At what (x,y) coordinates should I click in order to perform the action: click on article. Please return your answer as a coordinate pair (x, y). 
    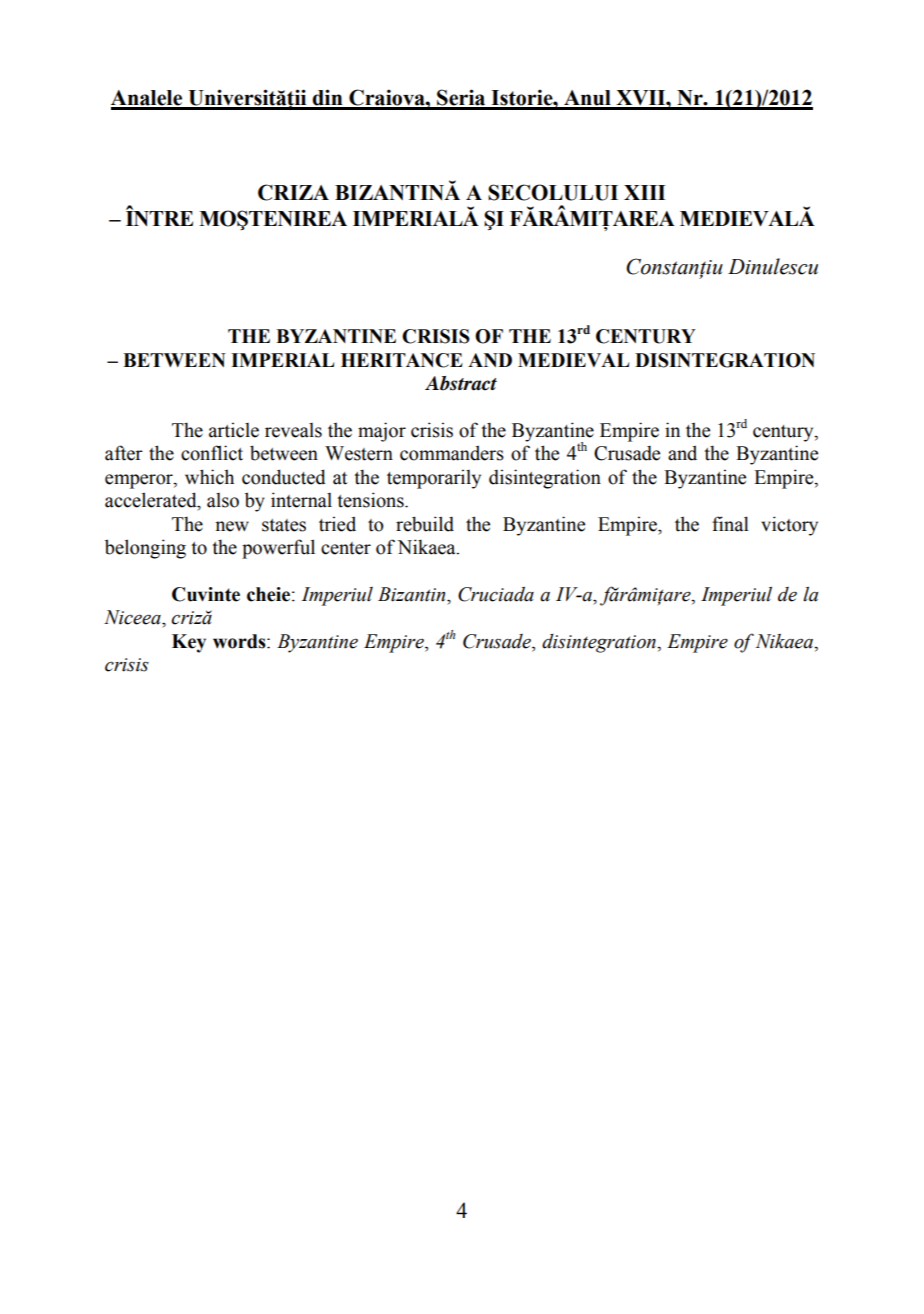
    Looking at the image, I should click on (234, 430).
